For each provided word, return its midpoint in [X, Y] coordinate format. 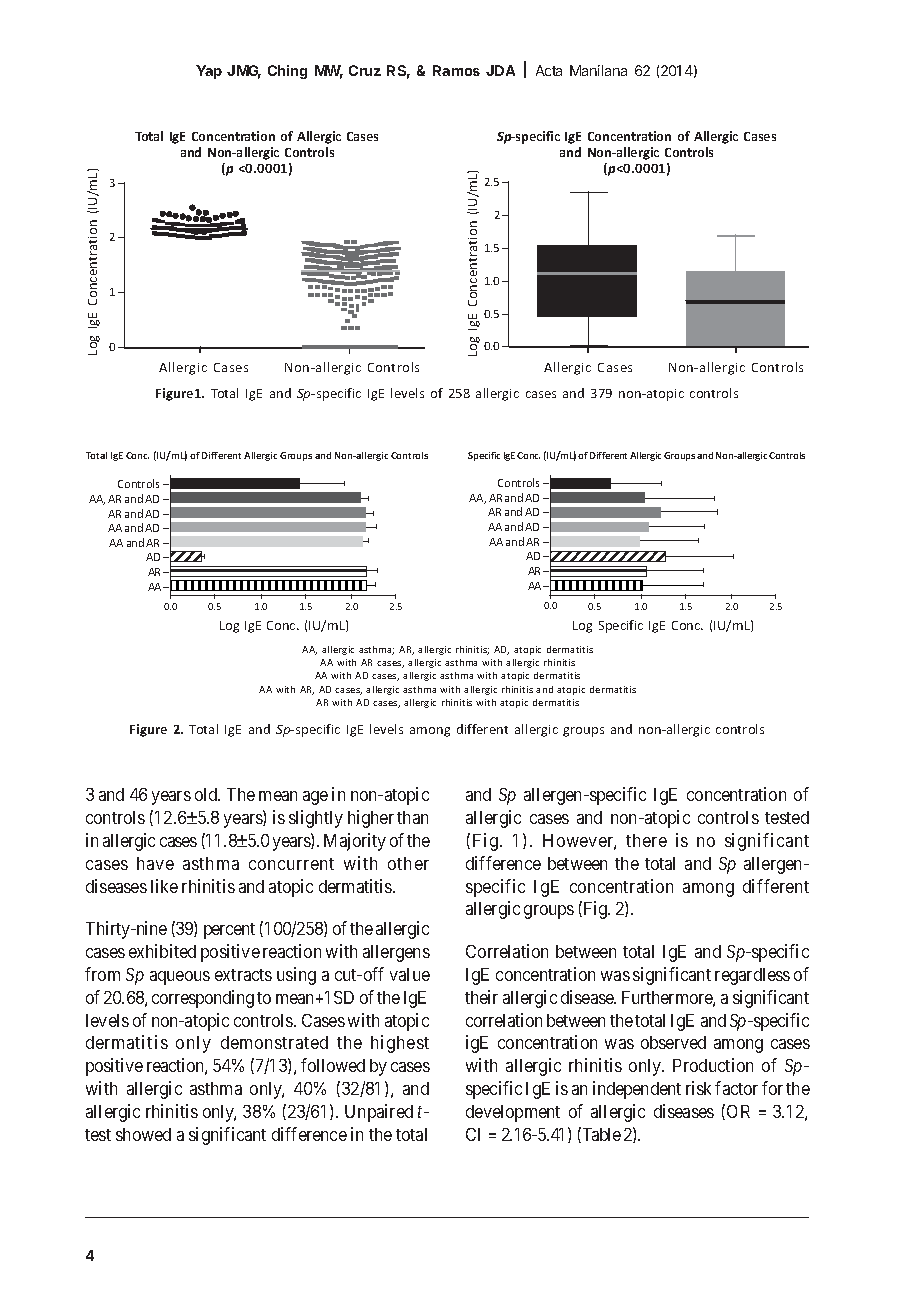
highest [400, 1044]
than [412, 817]
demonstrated [274, 1042]
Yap [209, 72]
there [646, 840]
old [207, 794]
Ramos [456, 70]
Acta [549, 70]
